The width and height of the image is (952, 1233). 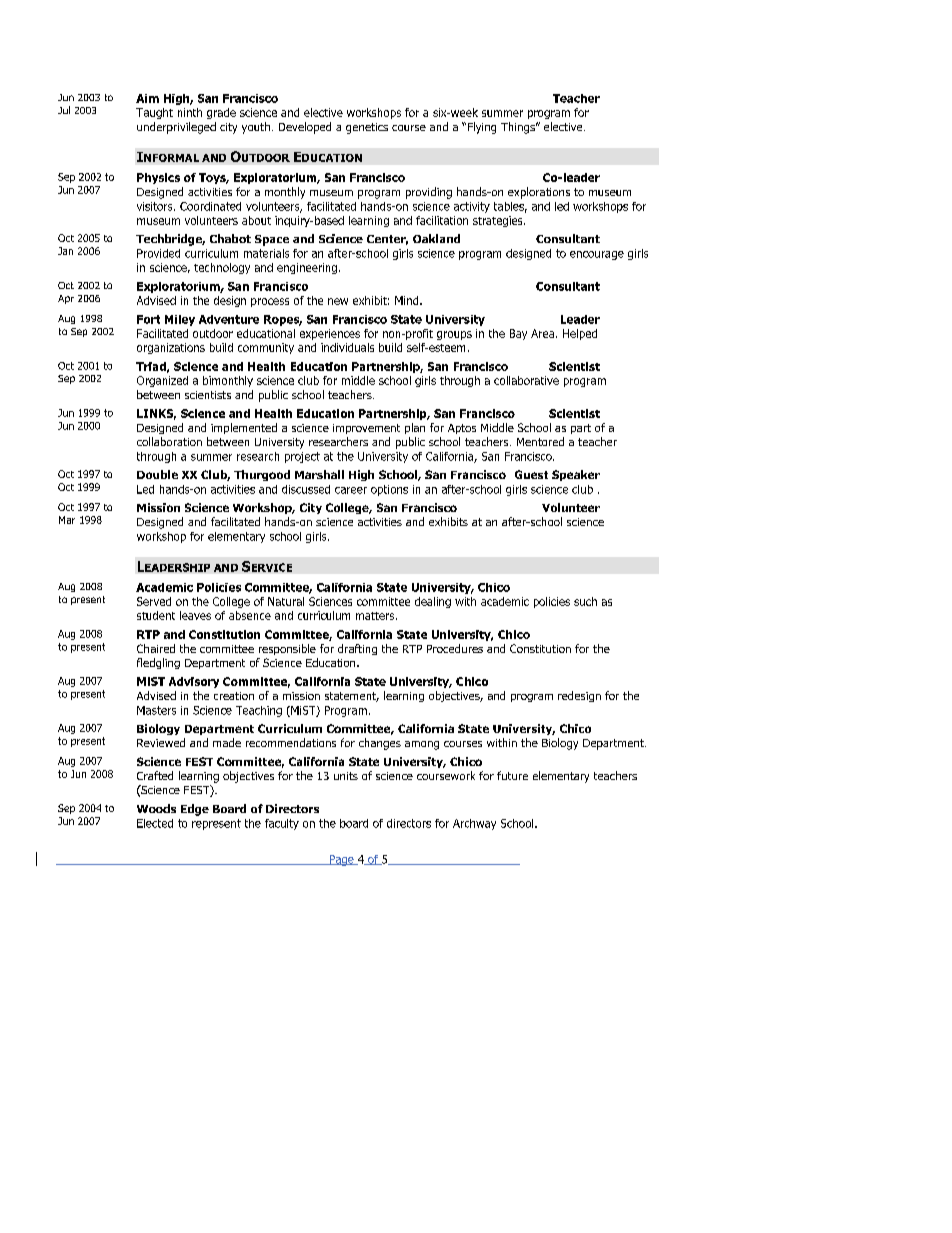 I want to click on Marshall, so click(x=319, y=474).
